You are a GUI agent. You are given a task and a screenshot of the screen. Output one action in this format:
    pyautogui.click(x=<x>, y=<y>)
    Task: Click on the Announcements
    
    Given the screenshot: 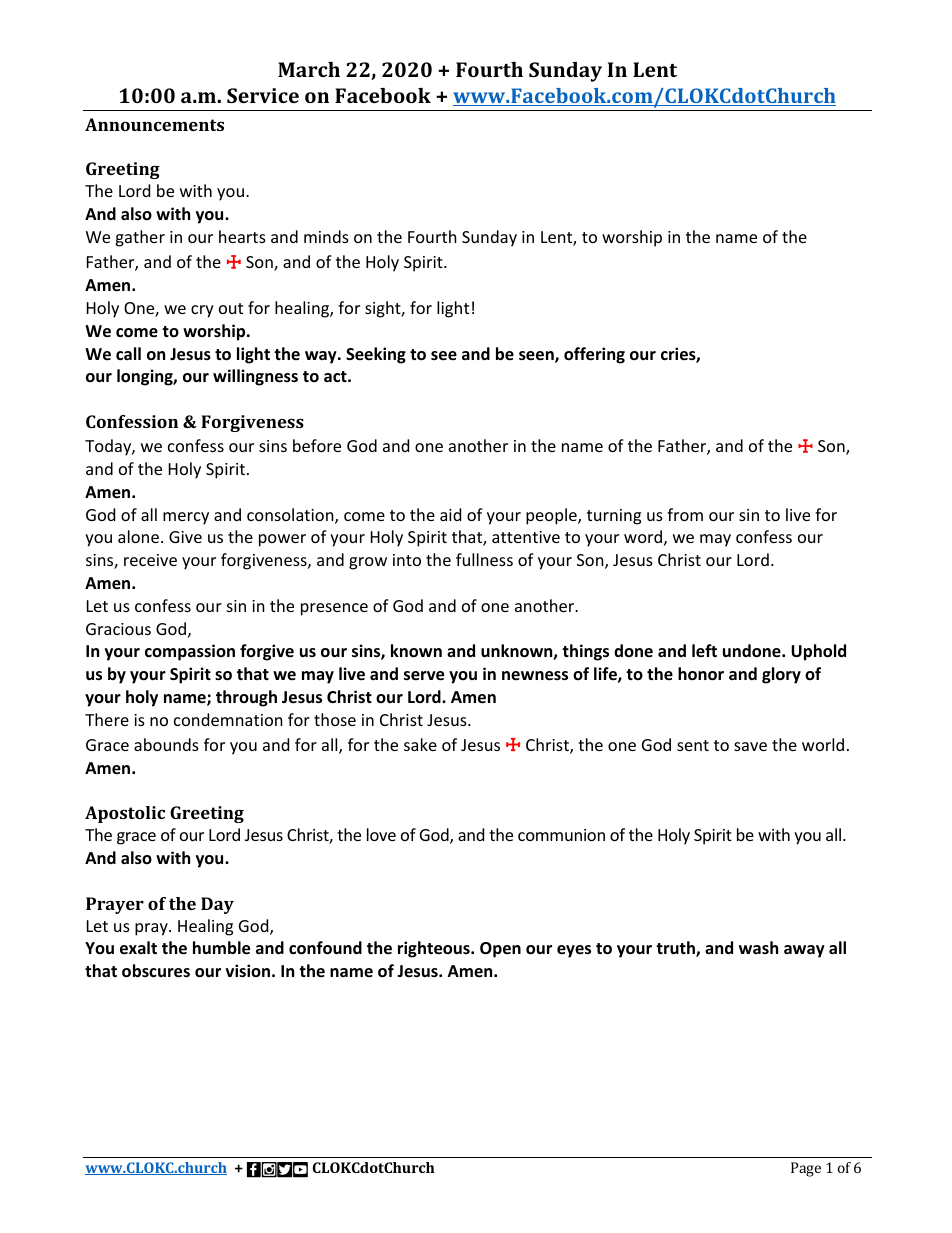 What is the action you would take?
    pyautogui.click(x=154, y=124)
